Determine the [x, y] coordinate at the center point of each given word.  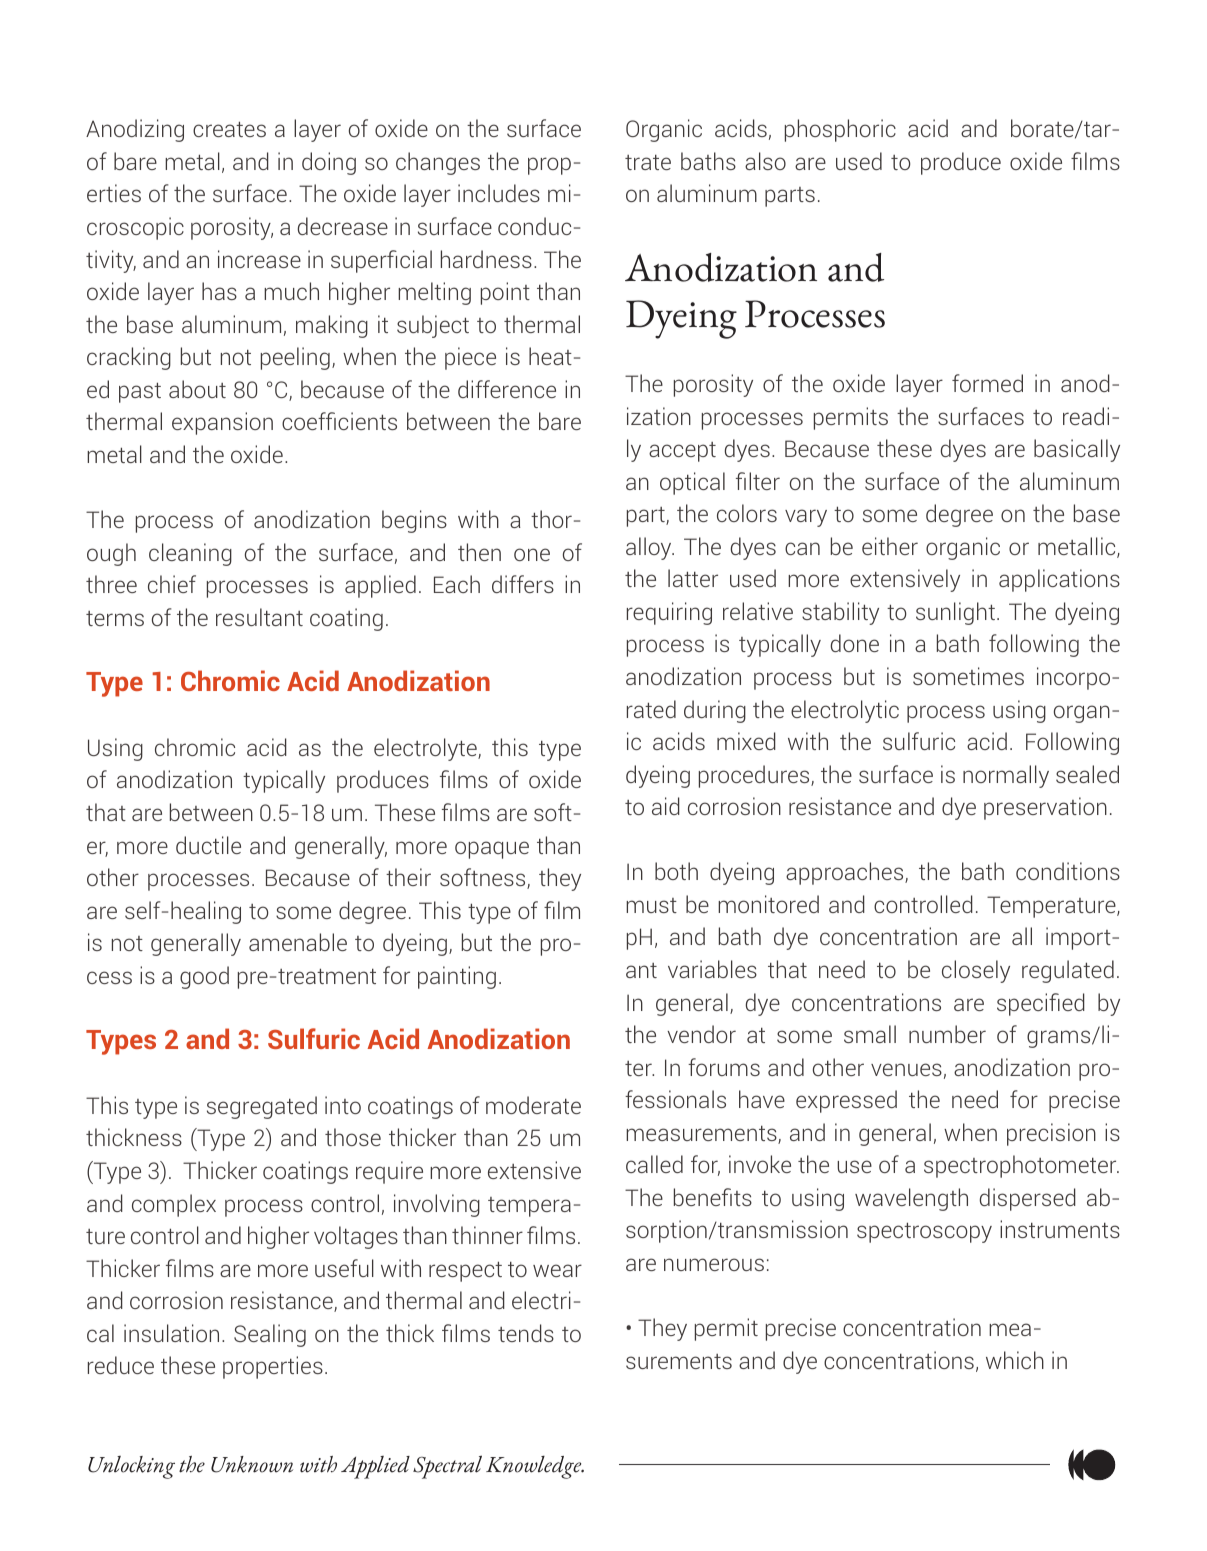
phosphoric [840, 130]
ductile [208, 845]
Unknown [252, 1464]
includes [499, 193]
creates [229, 129]
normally [1006, 776]
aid [666, 806]
